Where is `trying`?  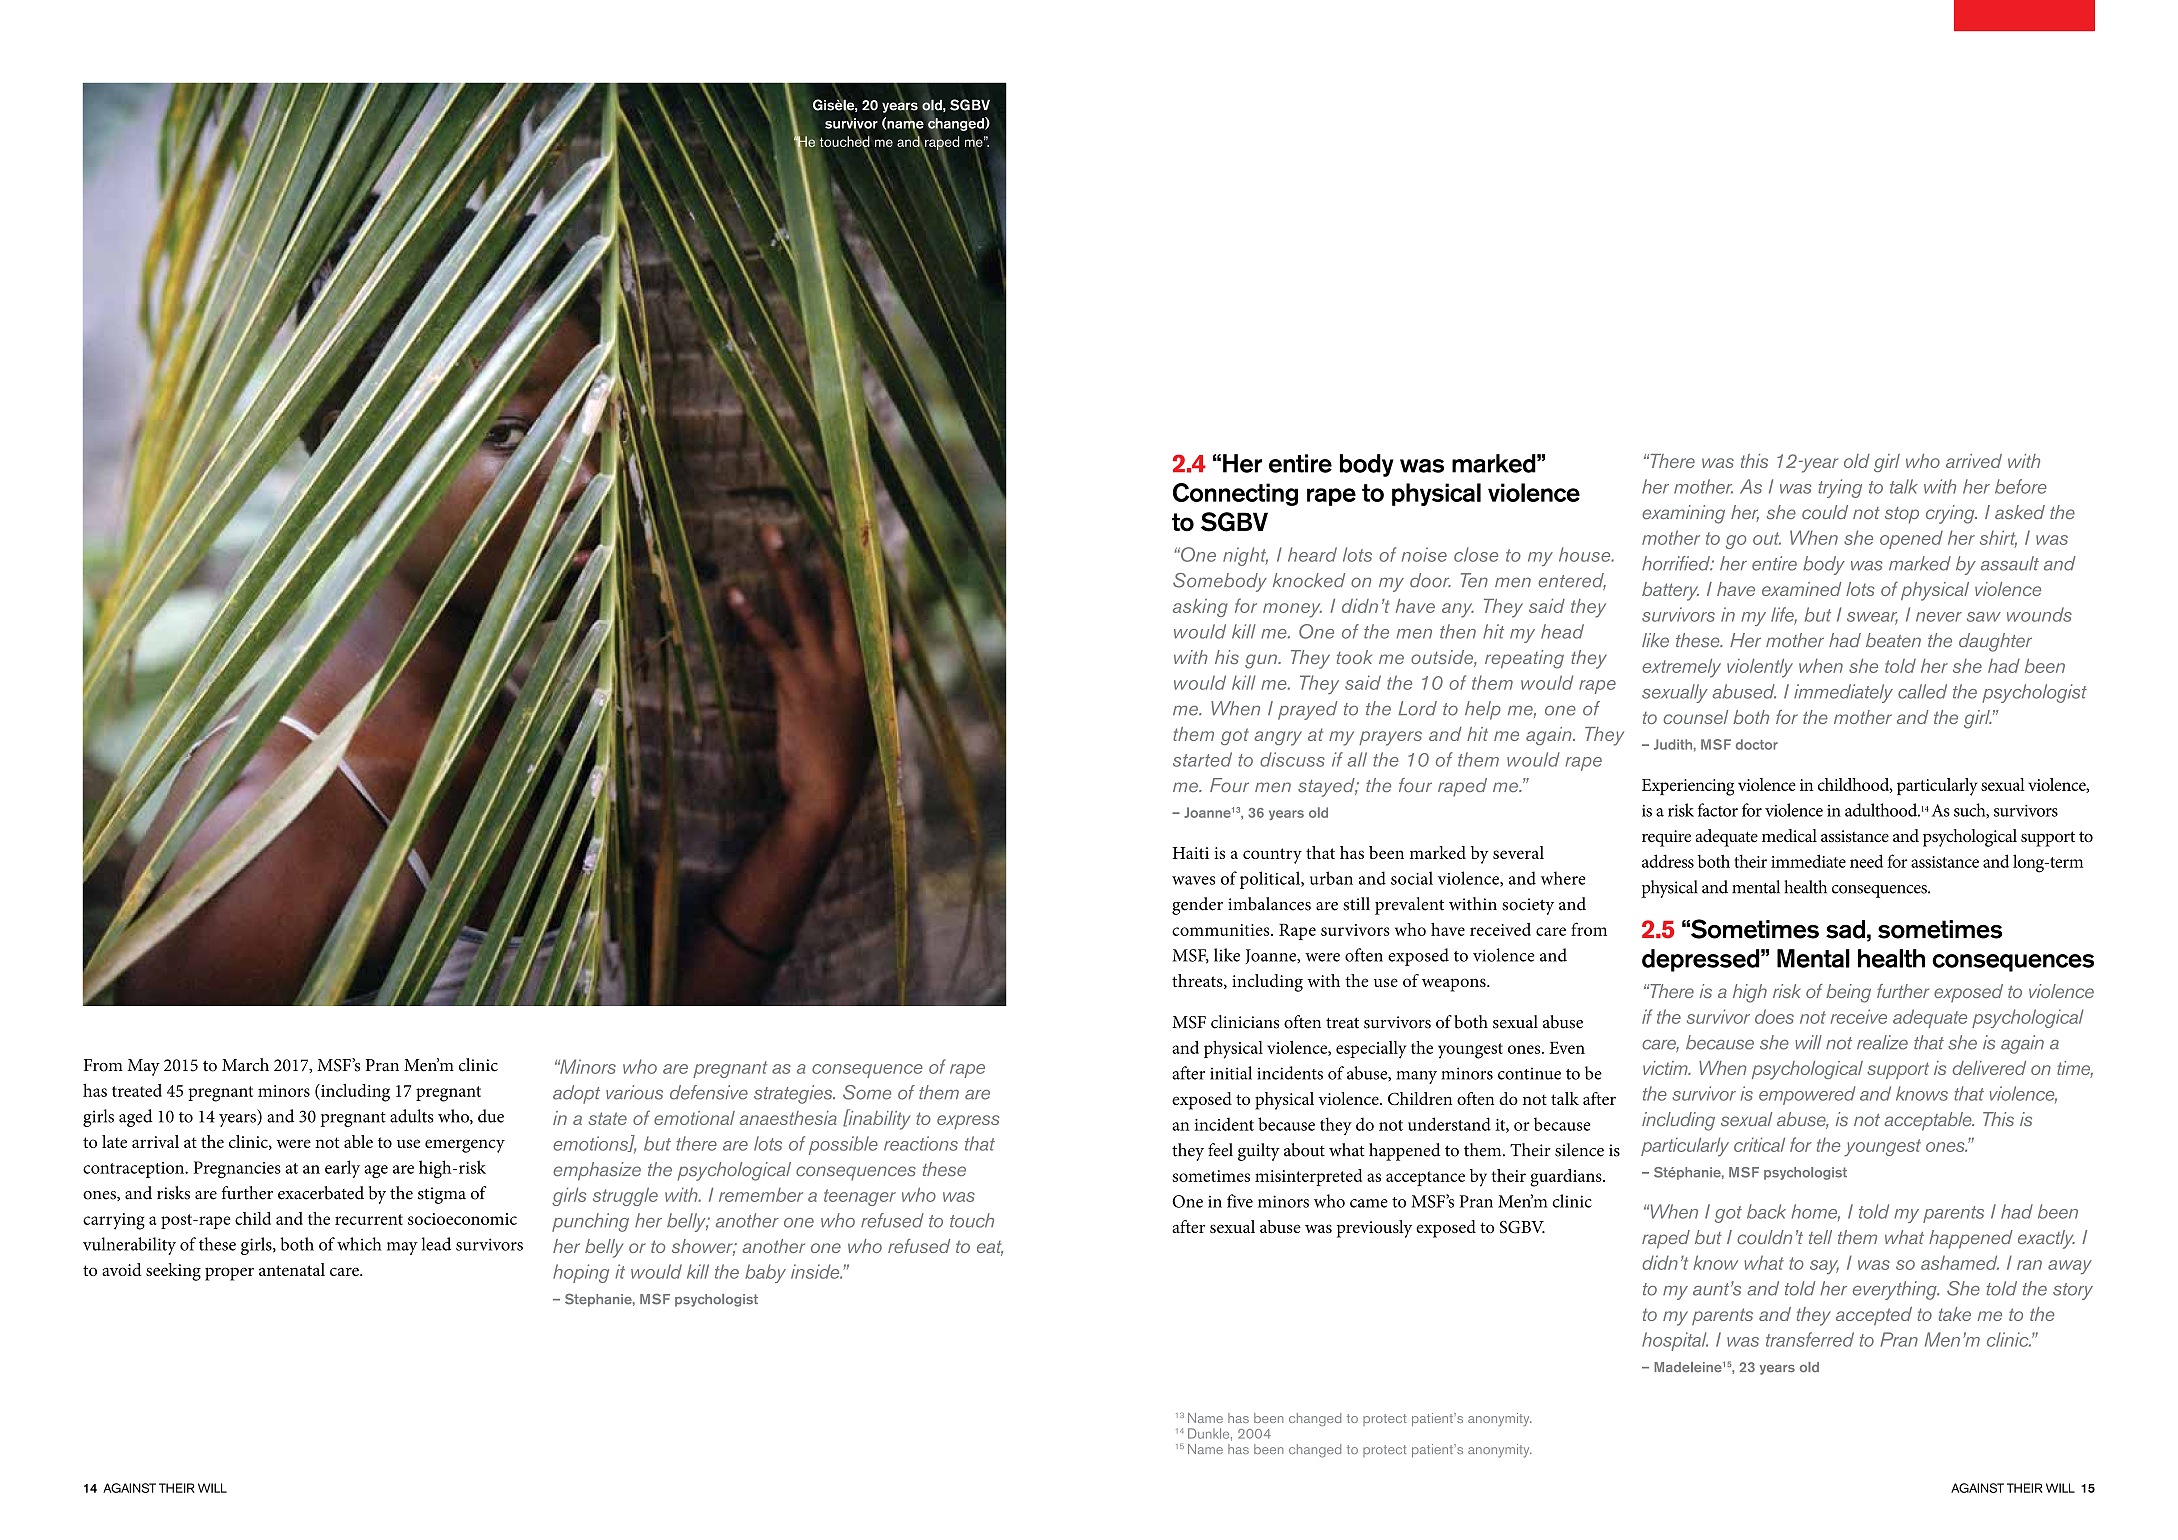 trying is located at coordinates (1840, 488).
